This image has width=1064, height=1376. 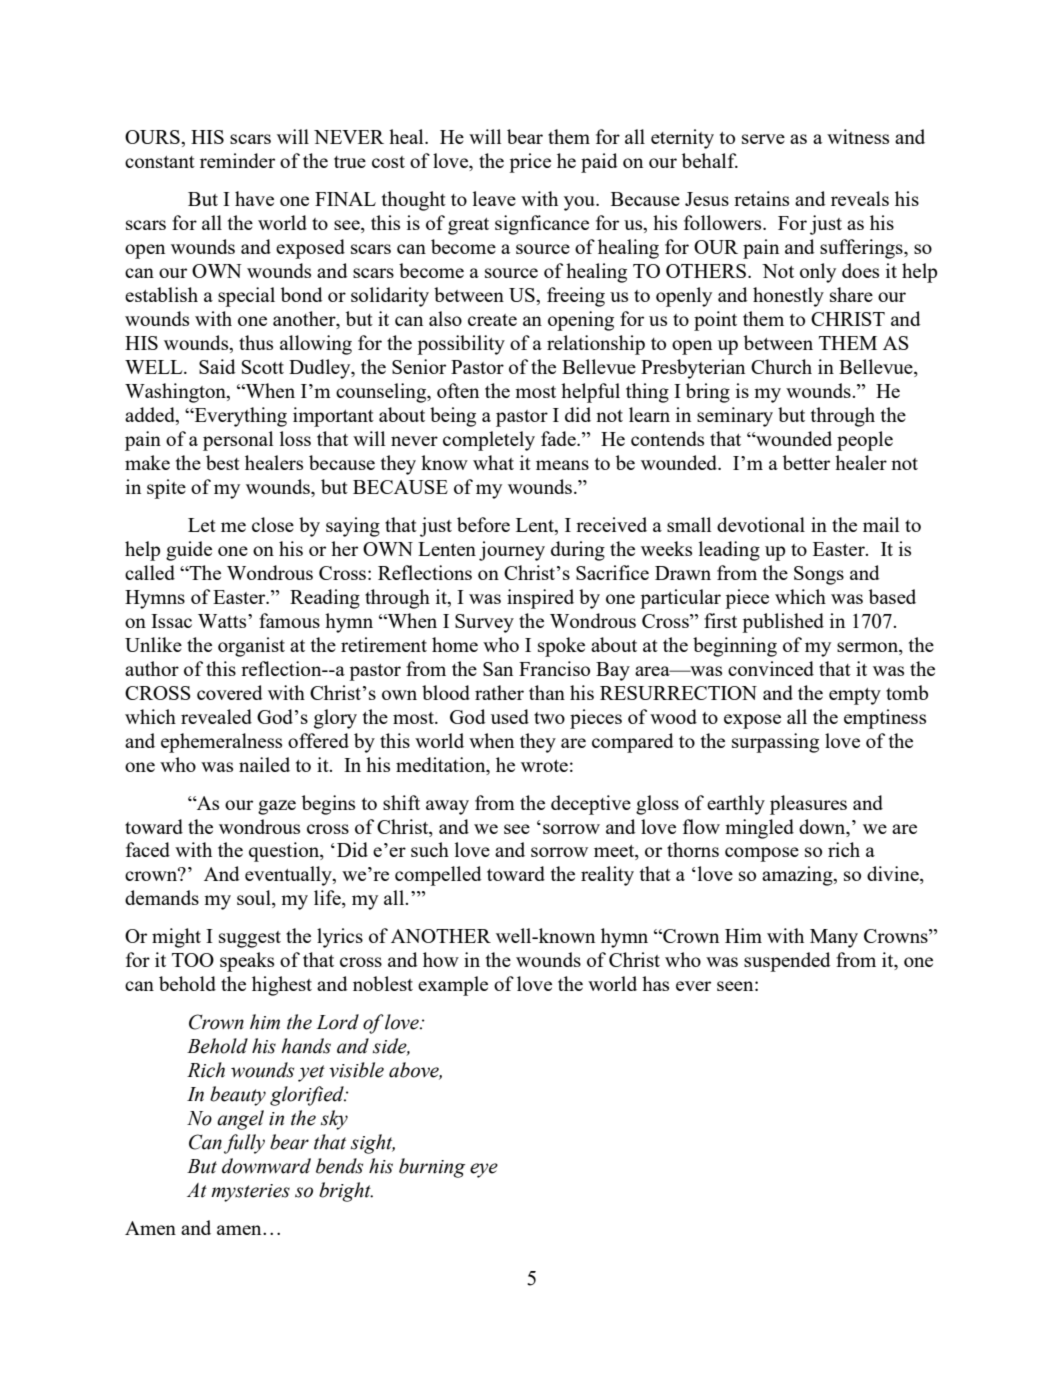 What do you see at coordinates (264, 764) in the image?
I see `nailed` at bounding box center [264, 764].
